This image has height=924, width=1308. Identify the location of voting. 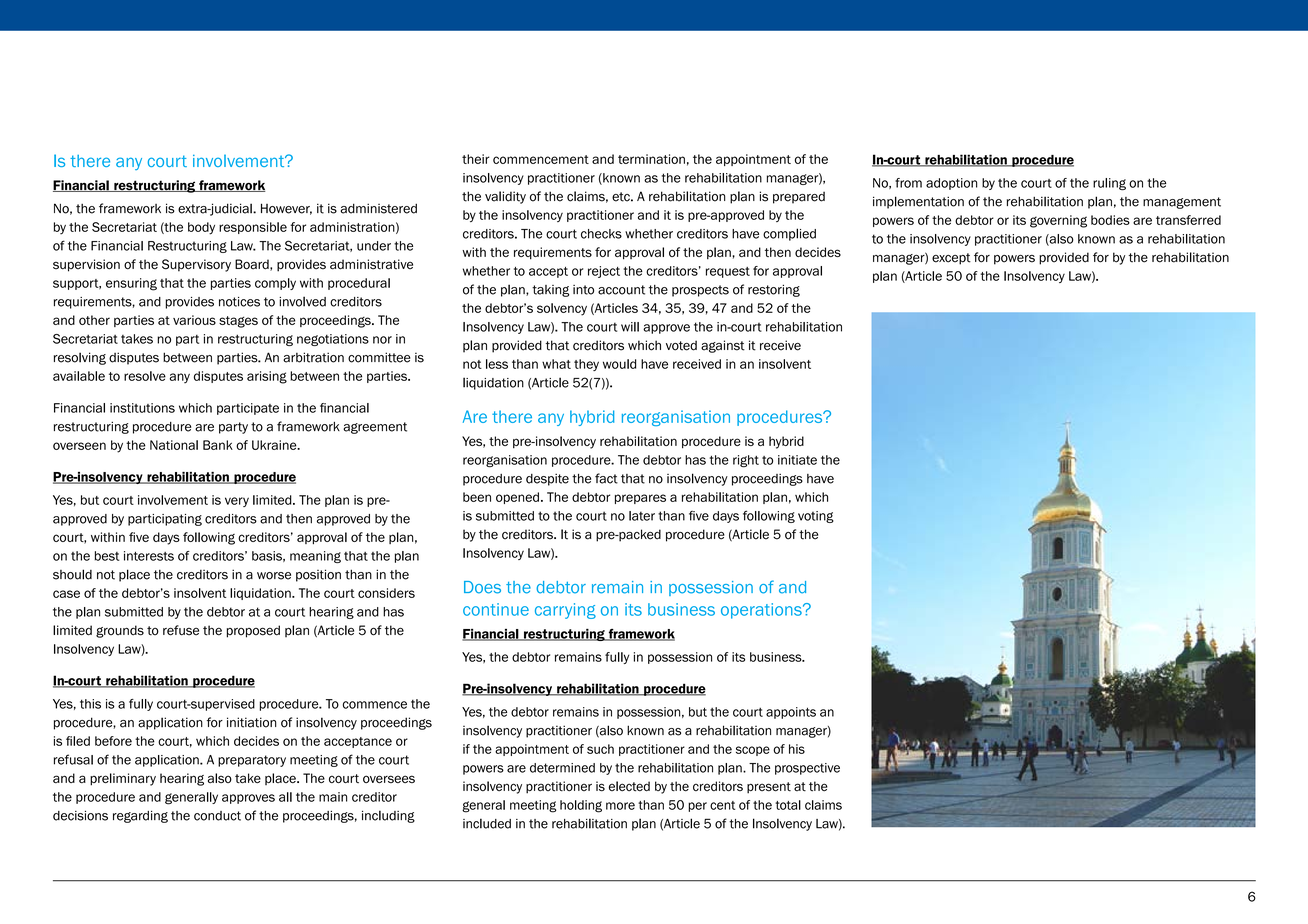
(816, 517).
